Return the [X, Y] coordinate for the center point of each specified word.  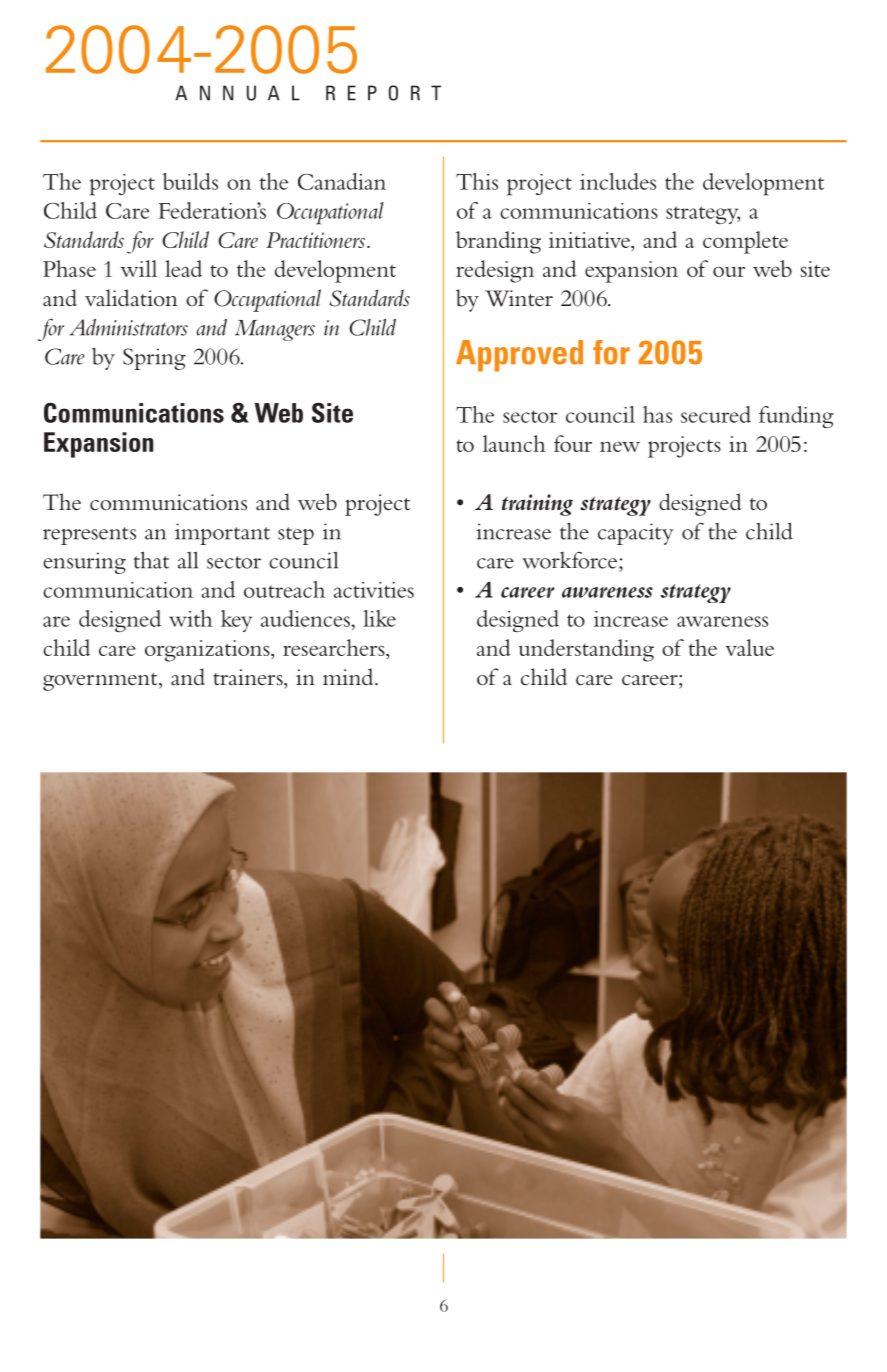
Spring [154, 359]
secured [716, 414]
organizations [208, 651]
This [477, 181]
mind [349, 676]
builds [190, 181]
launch [514, 443]
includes [618, 181]
